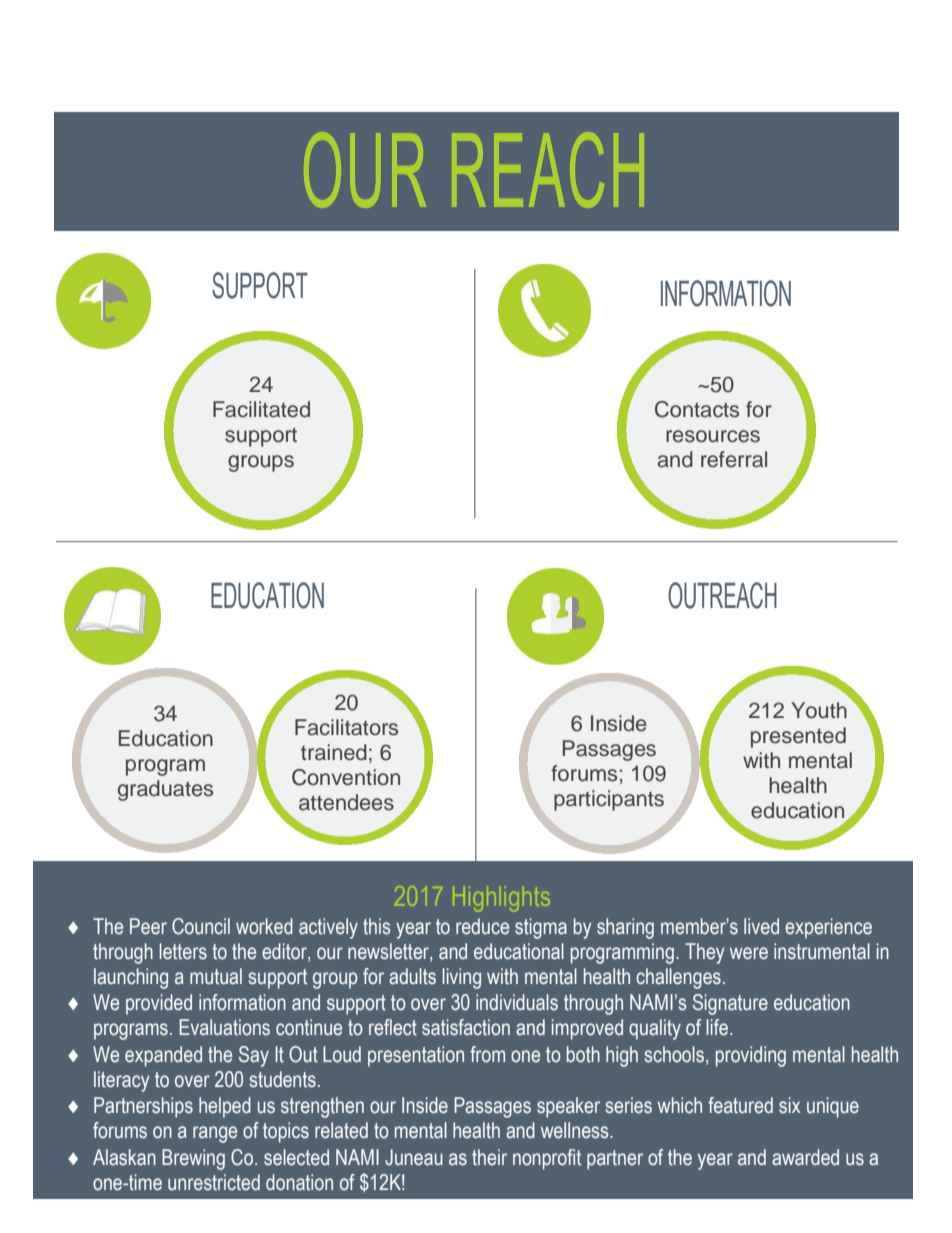 The width and height of the document is (952, 1233). What do you see at coordinates (697, 409) in the document?
I see `Contacts` at bounding box center [697, 409].
